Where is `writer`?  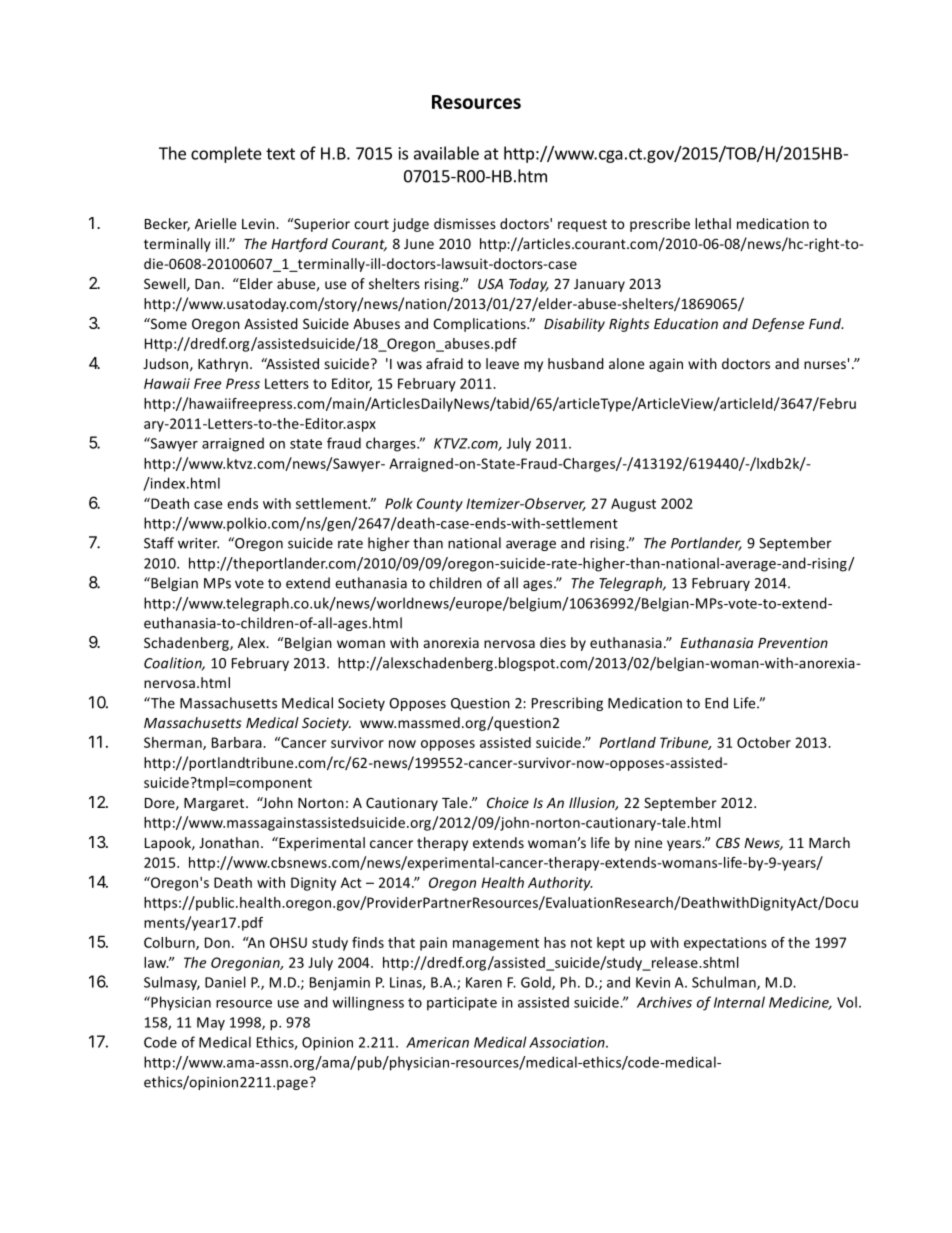 writer is located at coordinates (198, 543).
